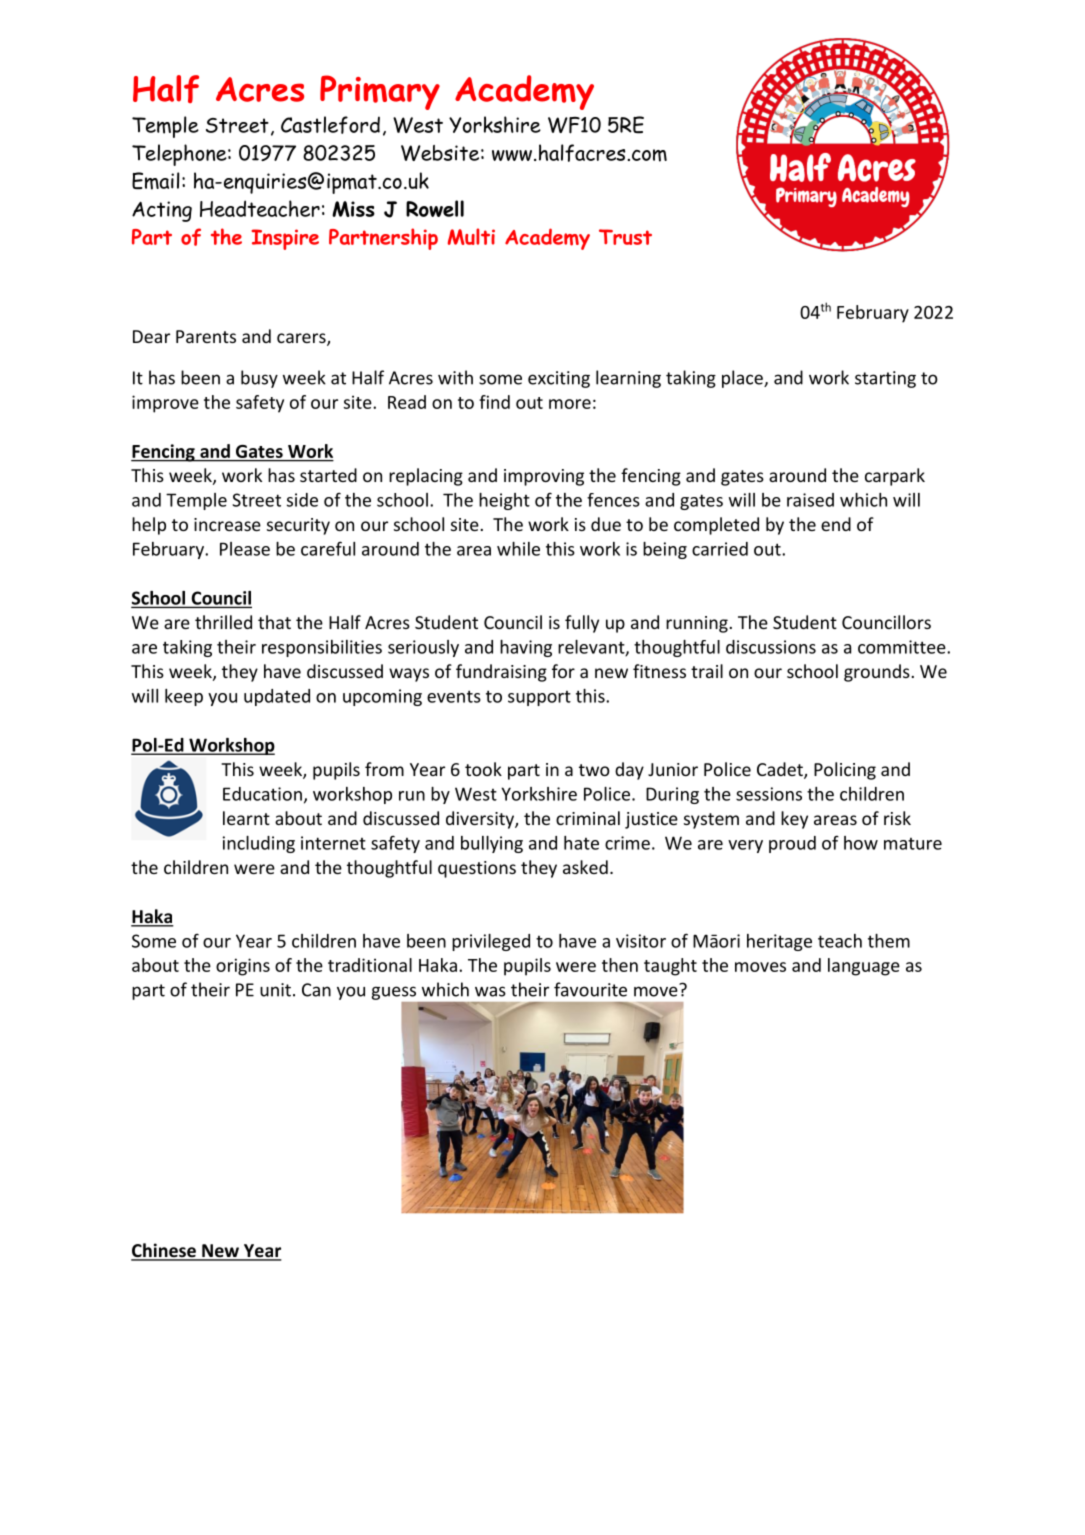 This screenshot has height=1535, width=1085. Describe the element at coordinates (792, 844) in the screenshot. I see `proud` at that location.
